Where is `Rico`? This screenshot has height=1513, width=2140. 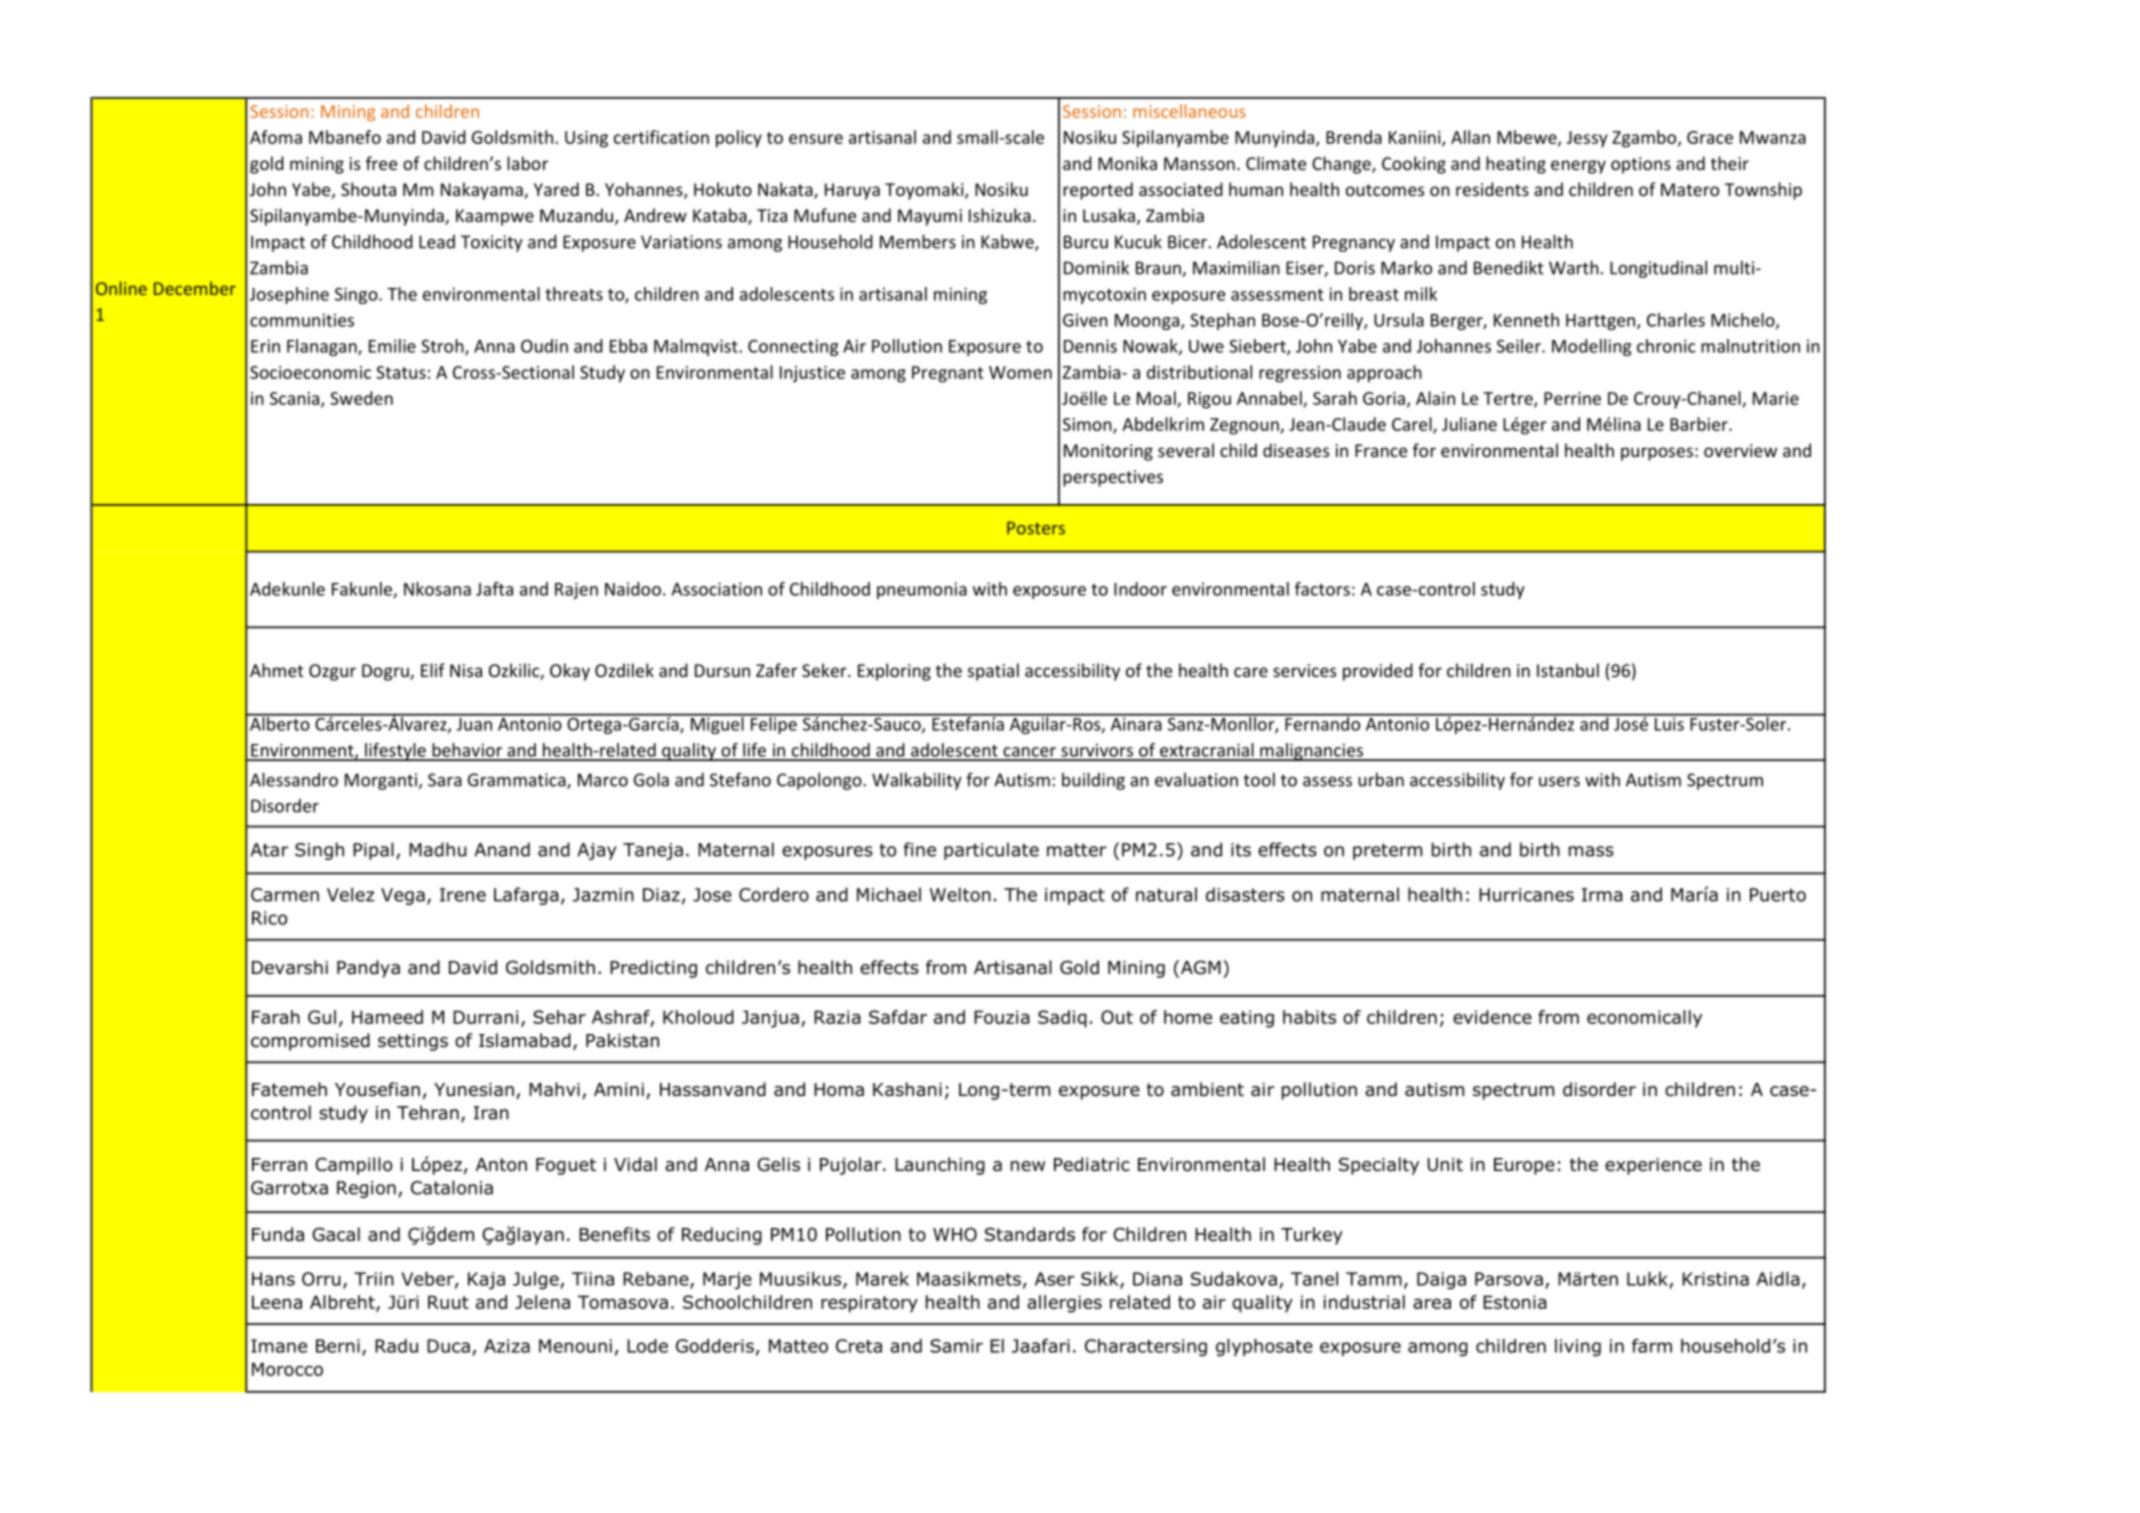
Rico is located at coordinates (269, 918).
